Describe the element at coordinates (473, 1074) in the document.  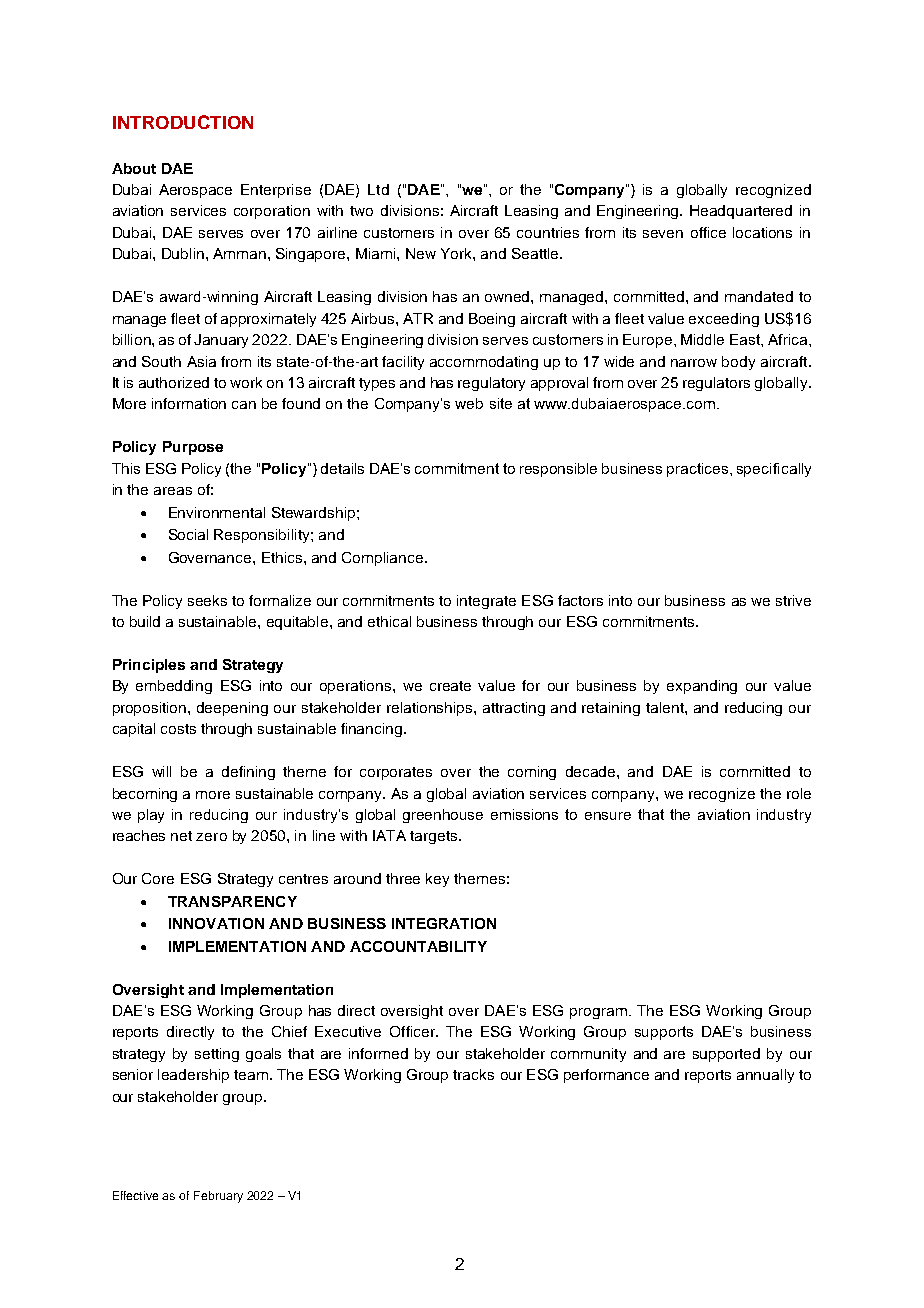
I see `tracks` at that location.
